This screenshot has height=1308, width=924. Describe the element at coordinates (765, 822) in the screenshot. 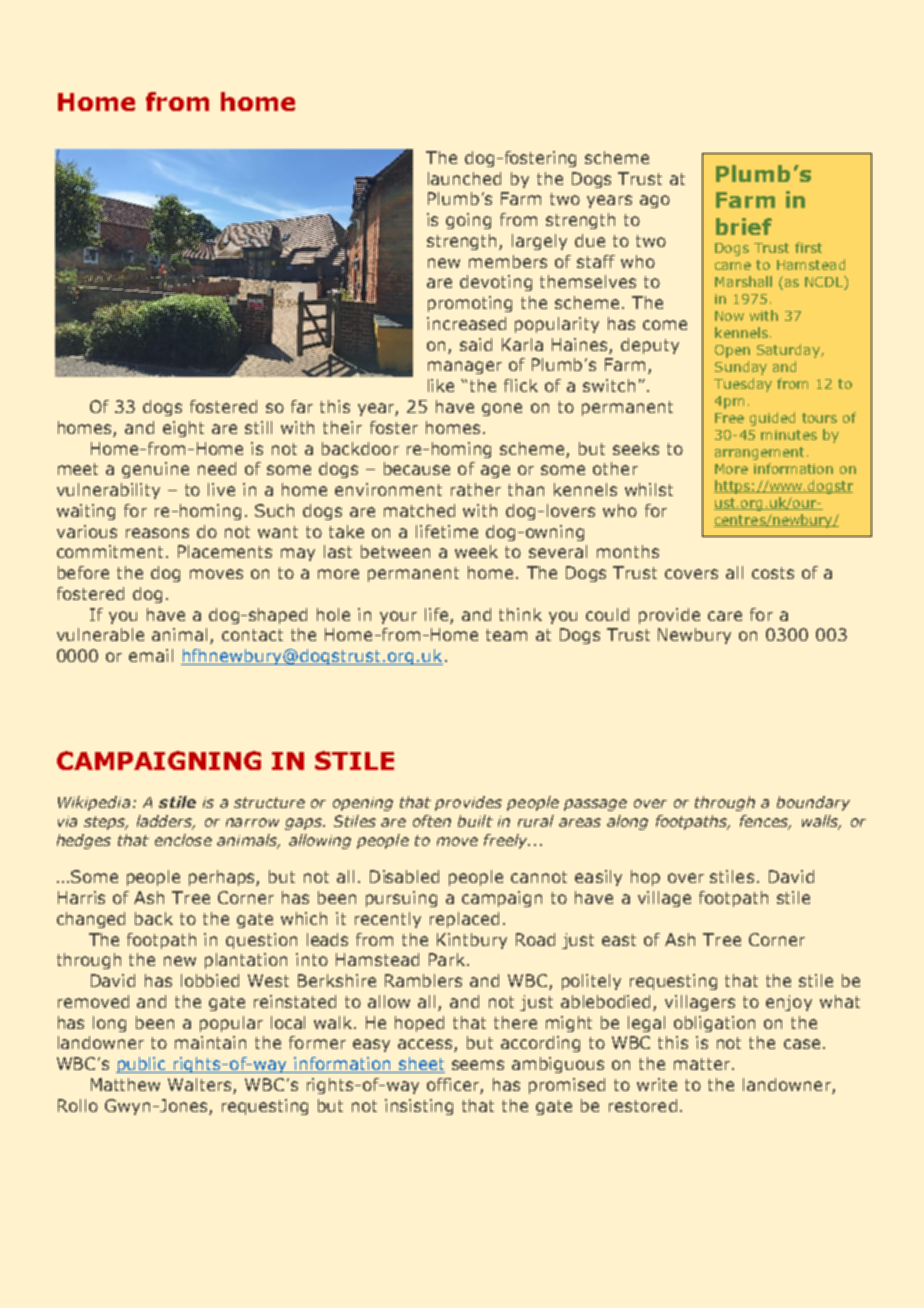

I see `fences` at that location.
